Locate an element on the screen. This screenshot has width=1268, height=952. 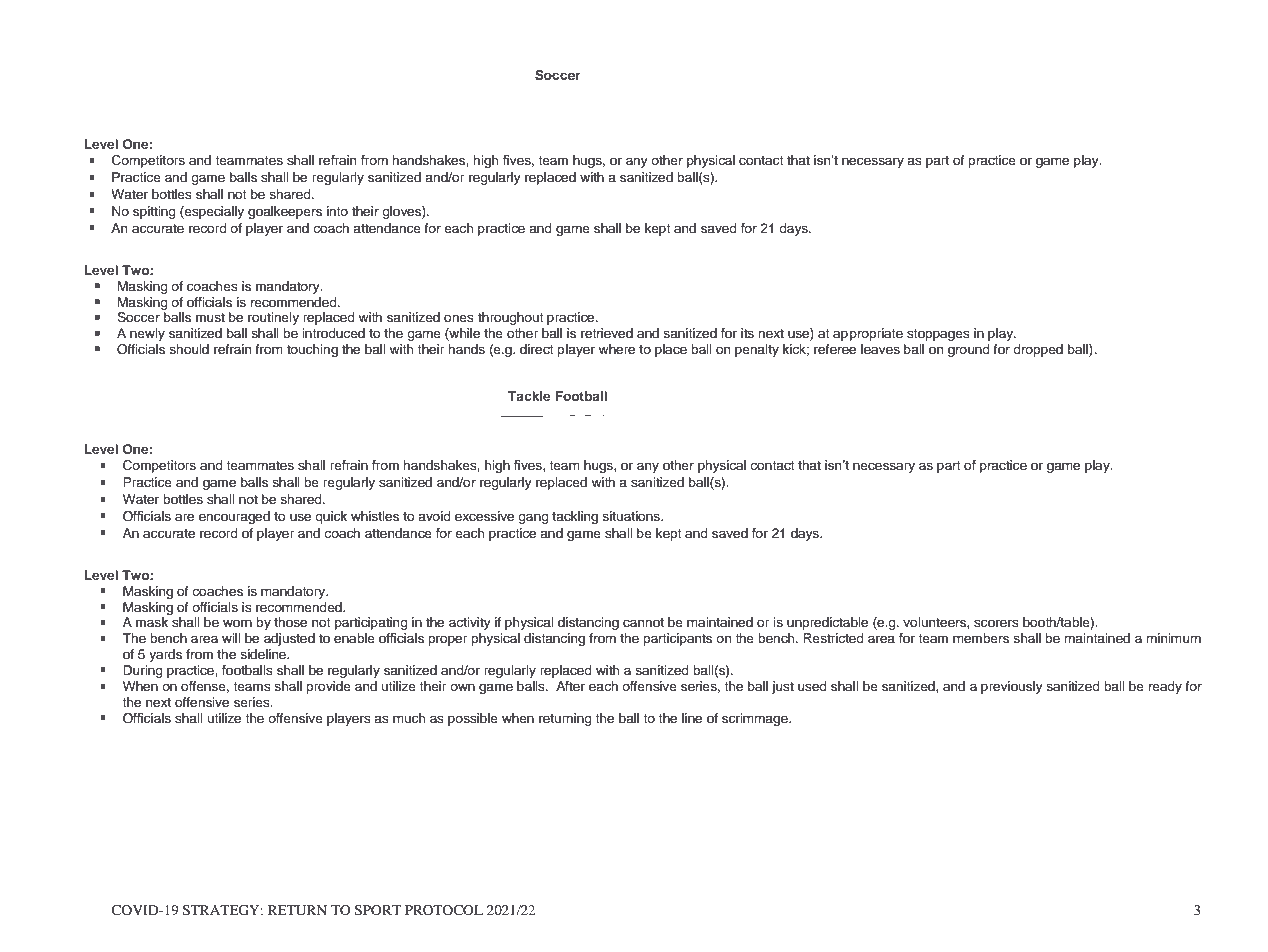
throughout is located at coordinates (511, 318).
